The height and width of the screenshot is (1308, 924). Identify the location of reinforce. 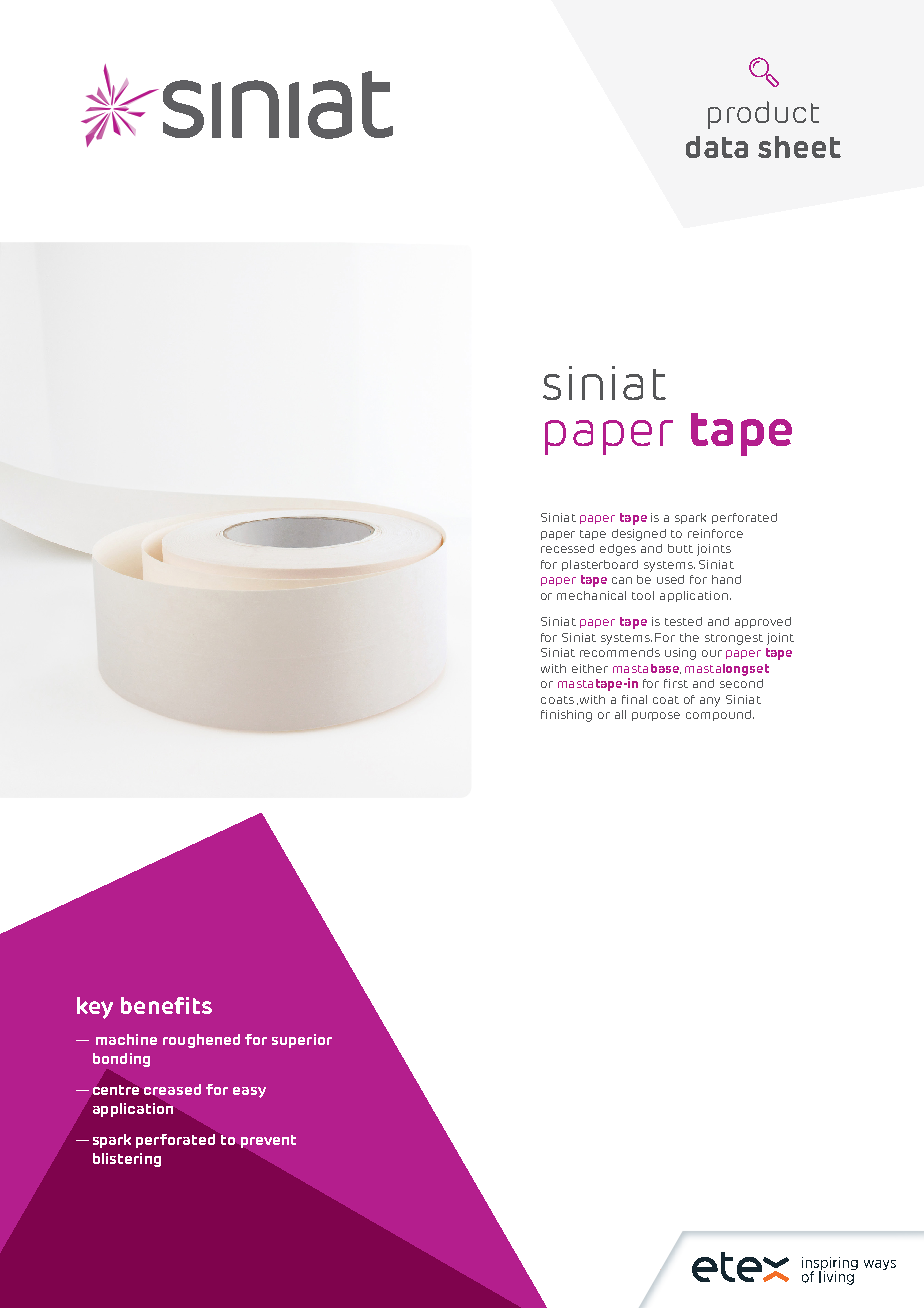
(715, 533).
